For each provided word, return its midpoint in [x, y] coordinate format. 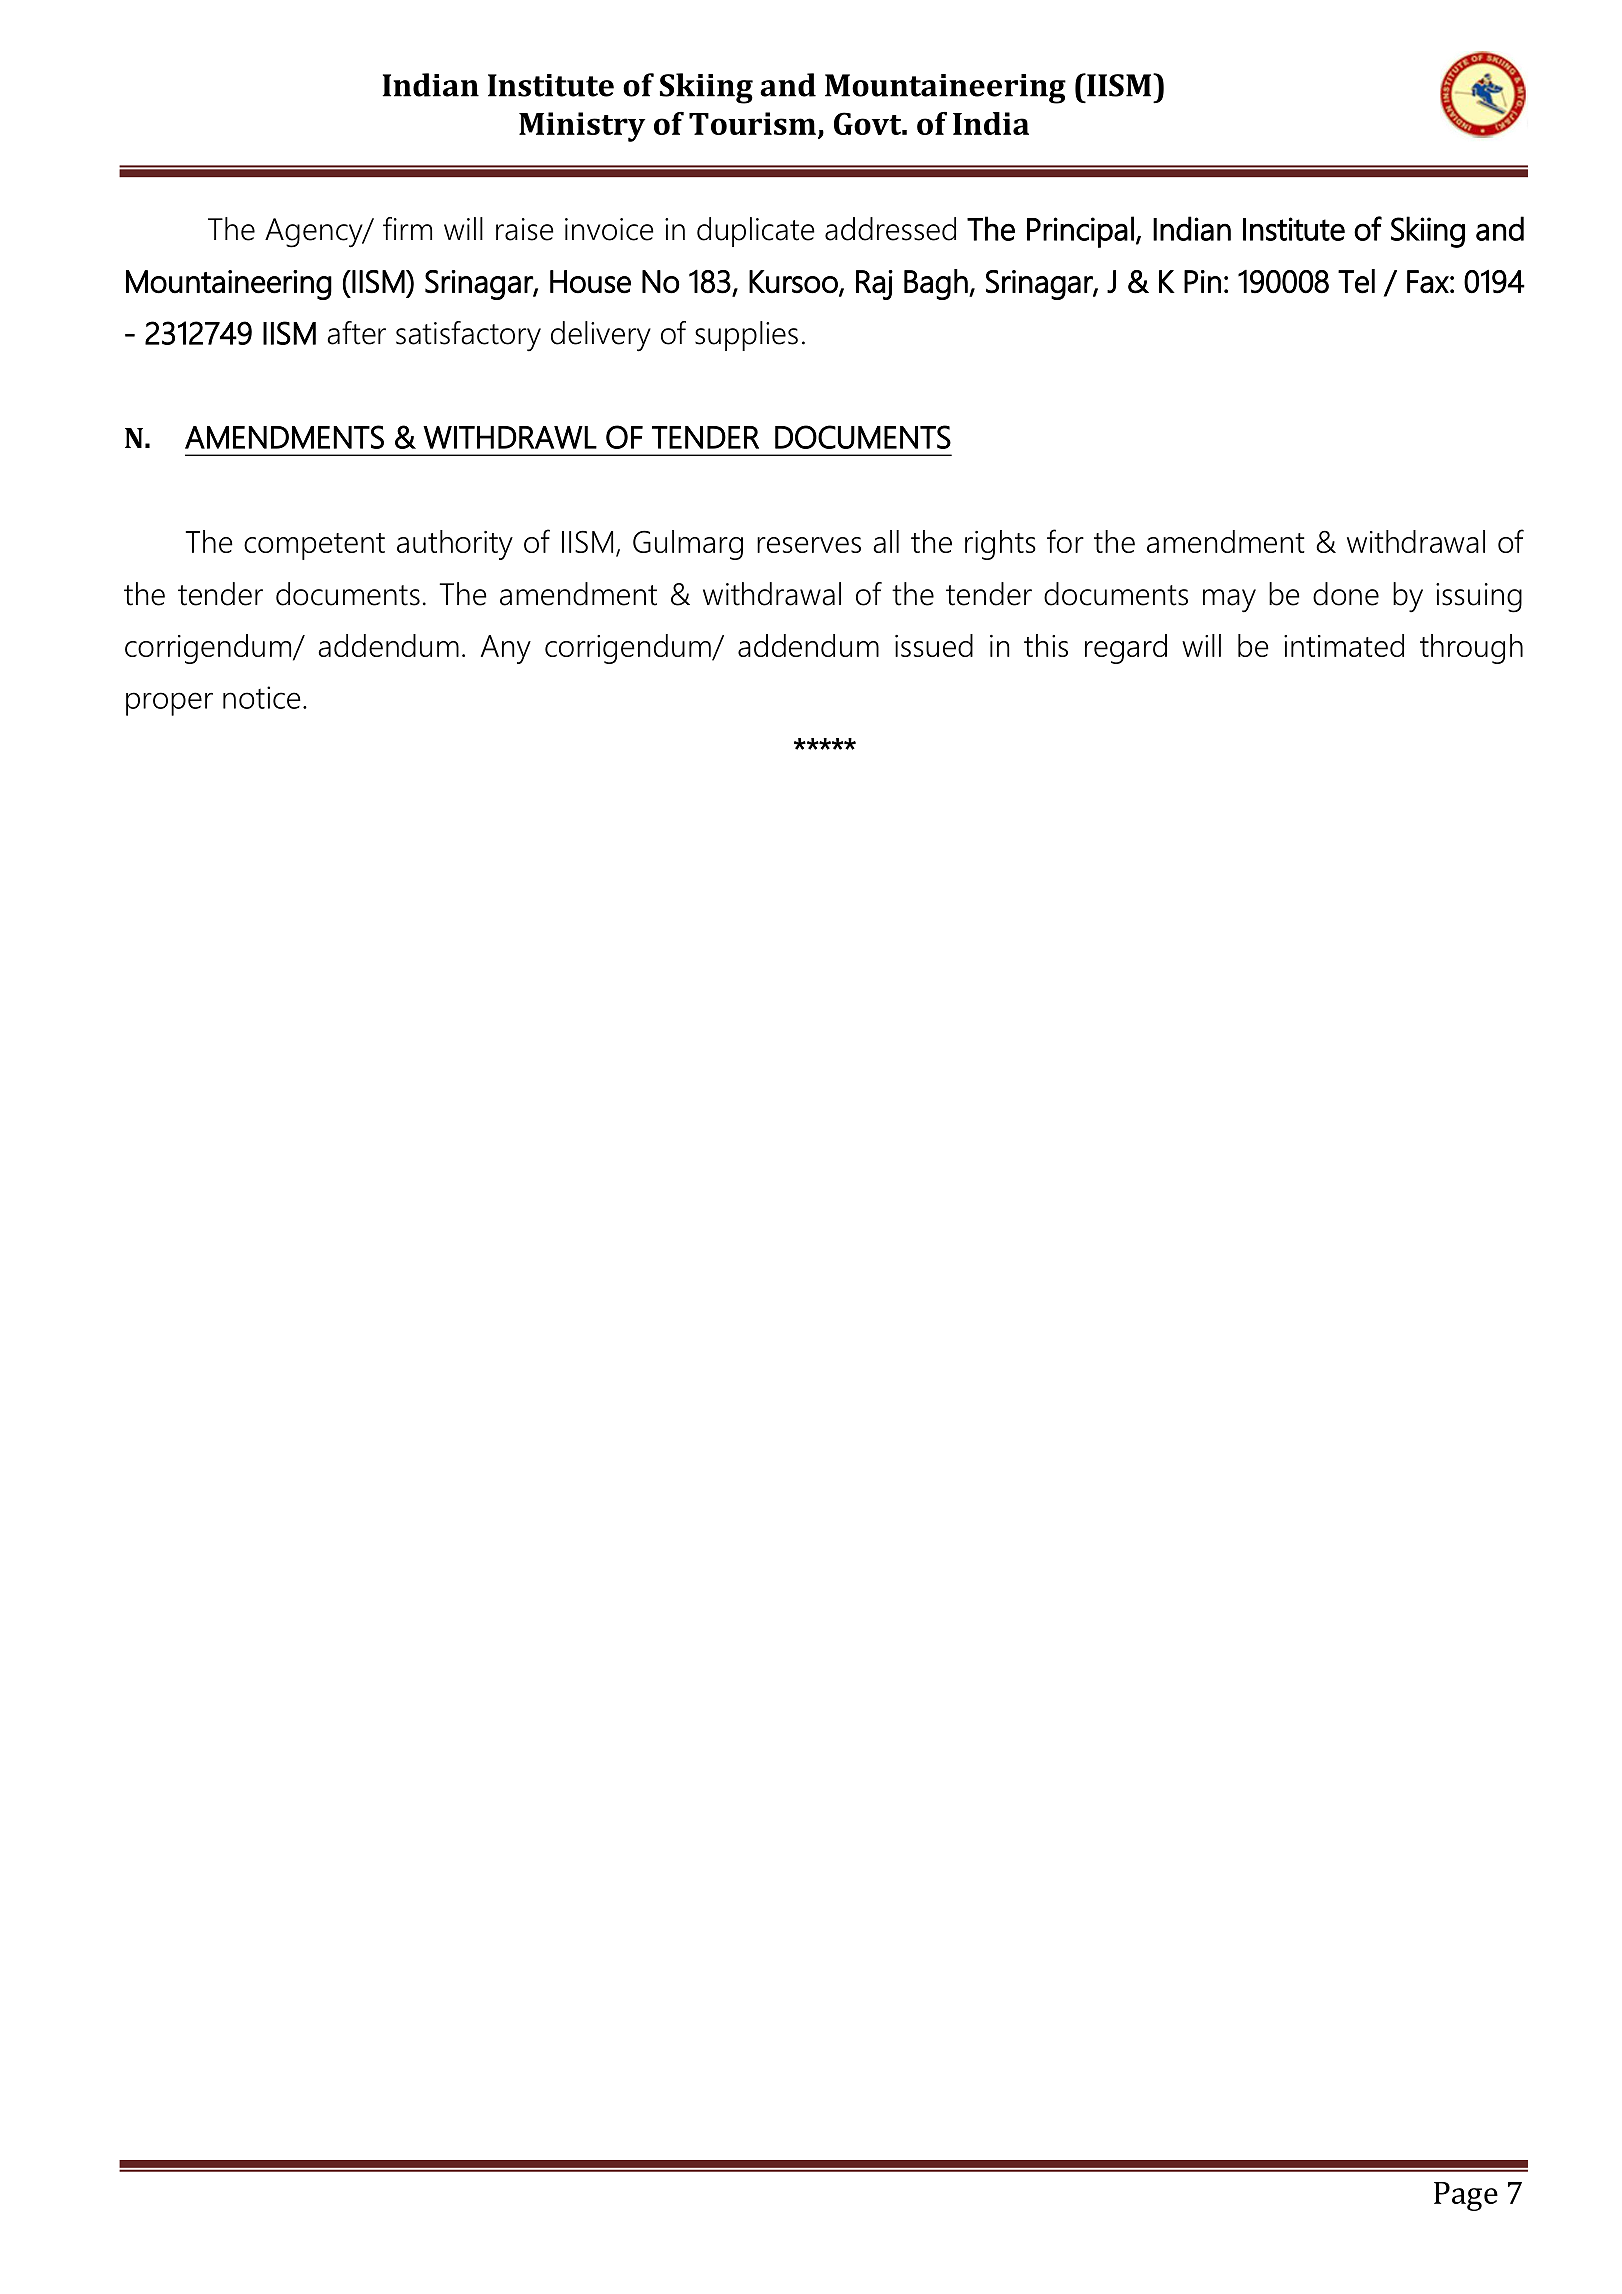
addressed [890, 229]
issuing [1479, 598]
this [1046, 645]
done [1346, 594]
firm [407, 228]
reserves [809, 545]
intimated [1344, 645]
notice [262, 697]
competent [314, 546]
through [1471, 649]
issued [934, 645]
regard [1126, 649]
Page [1466, 2196]
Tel [1356, 281]
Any [506, 649]
